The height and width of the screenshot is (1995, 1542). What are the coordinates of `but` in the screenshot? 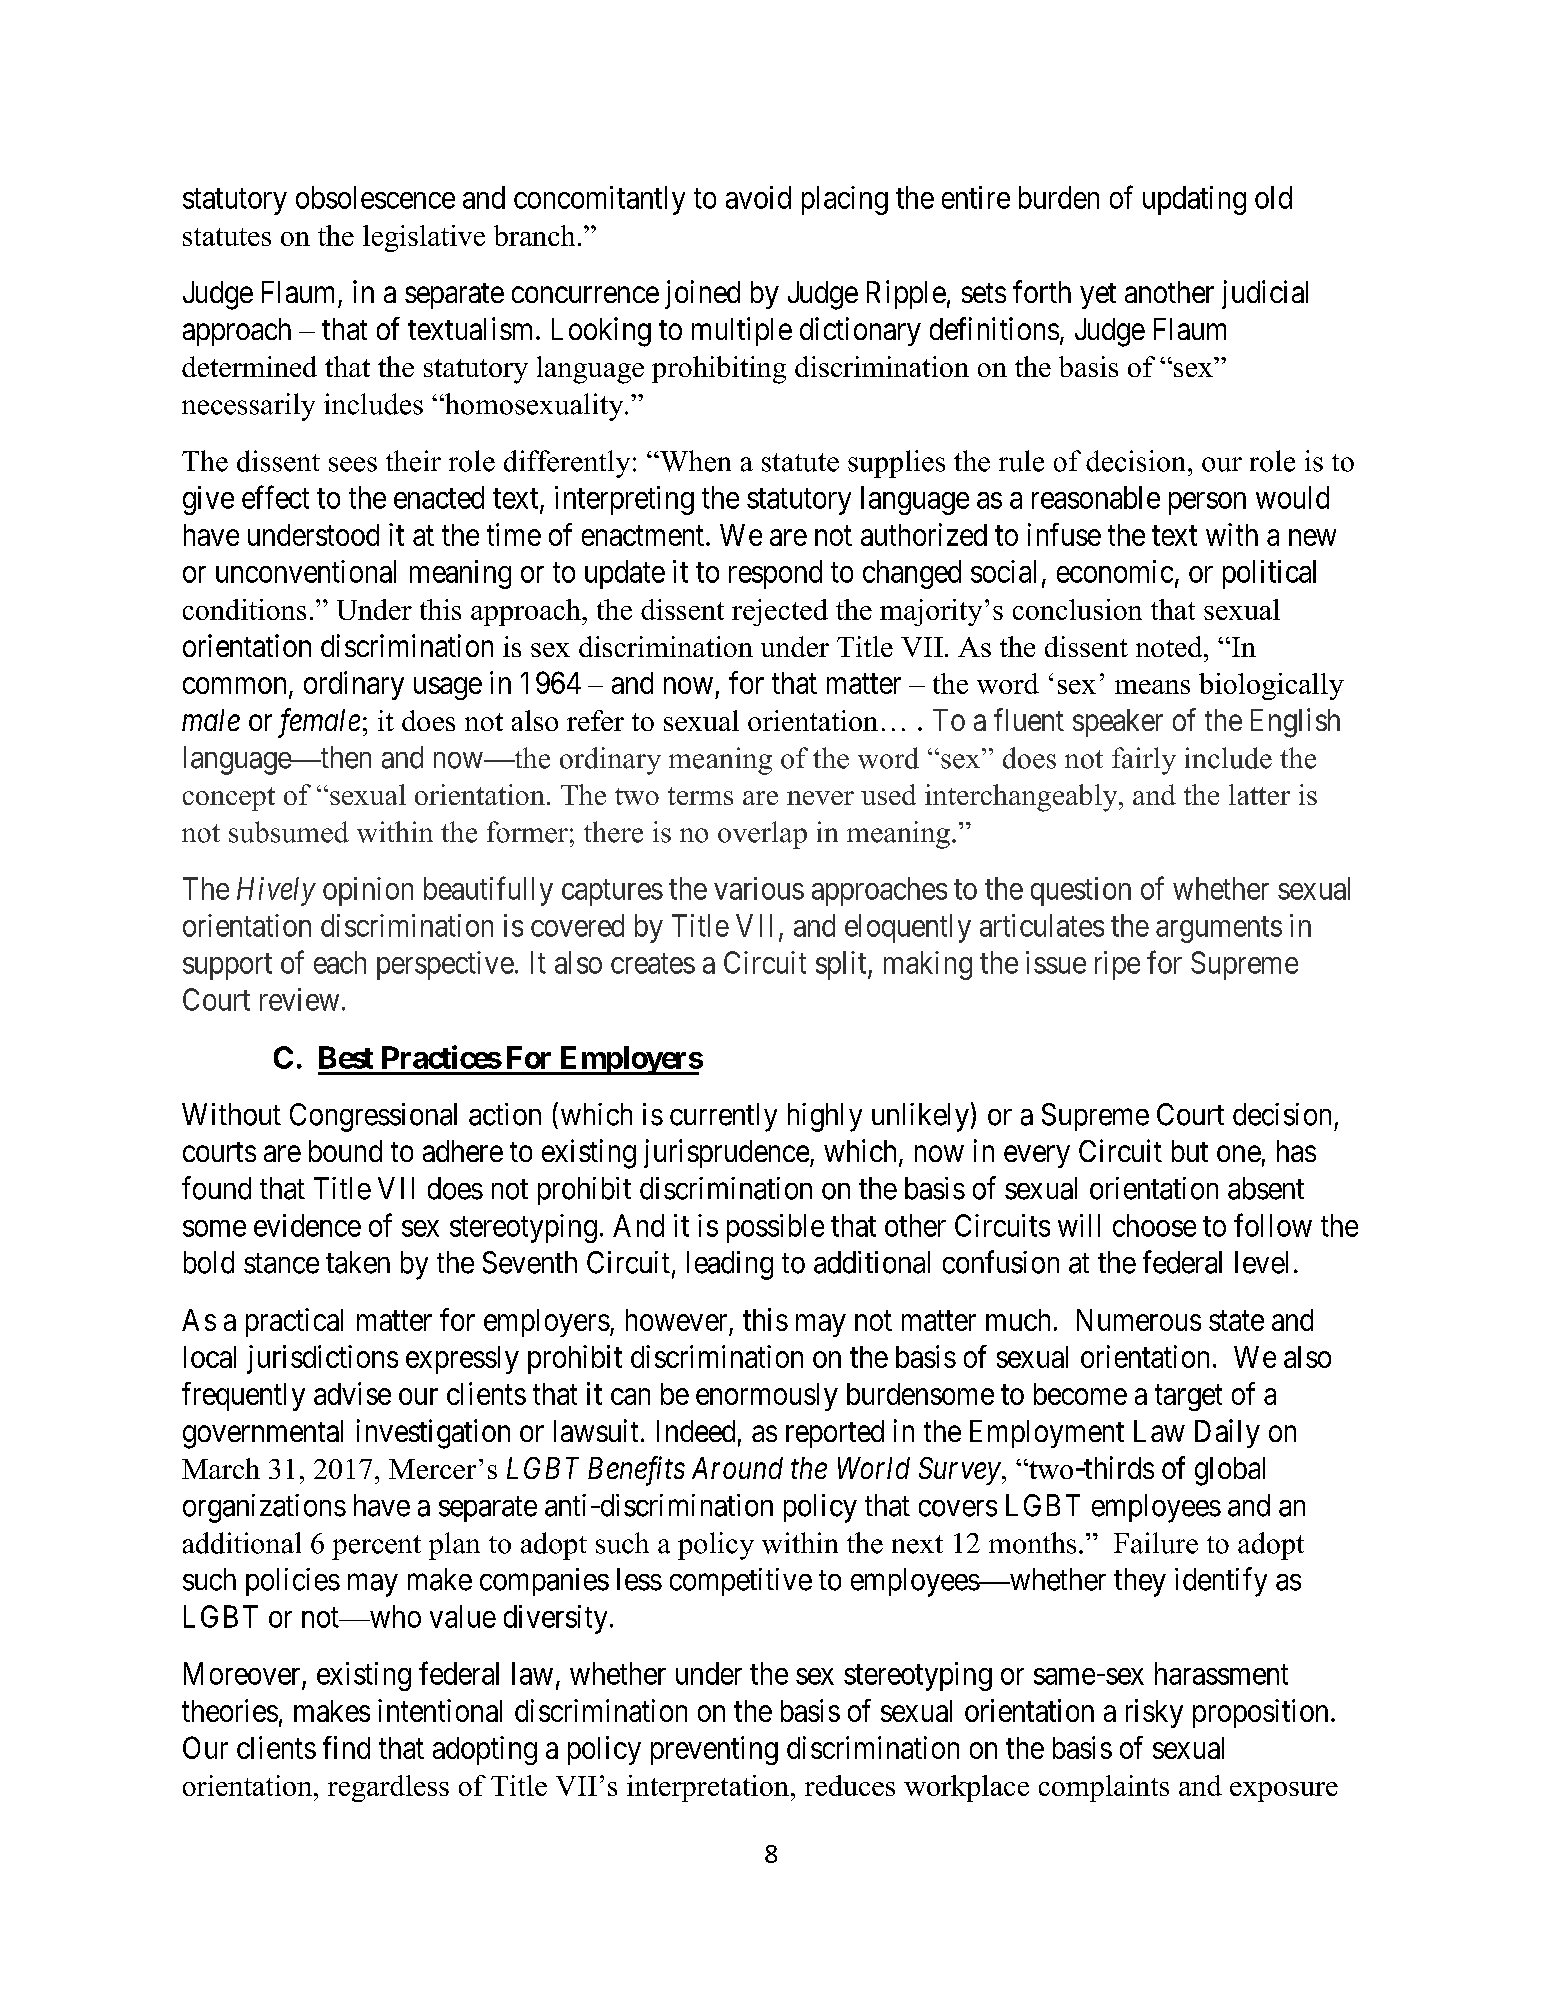 It's located at (1190, 1151).
